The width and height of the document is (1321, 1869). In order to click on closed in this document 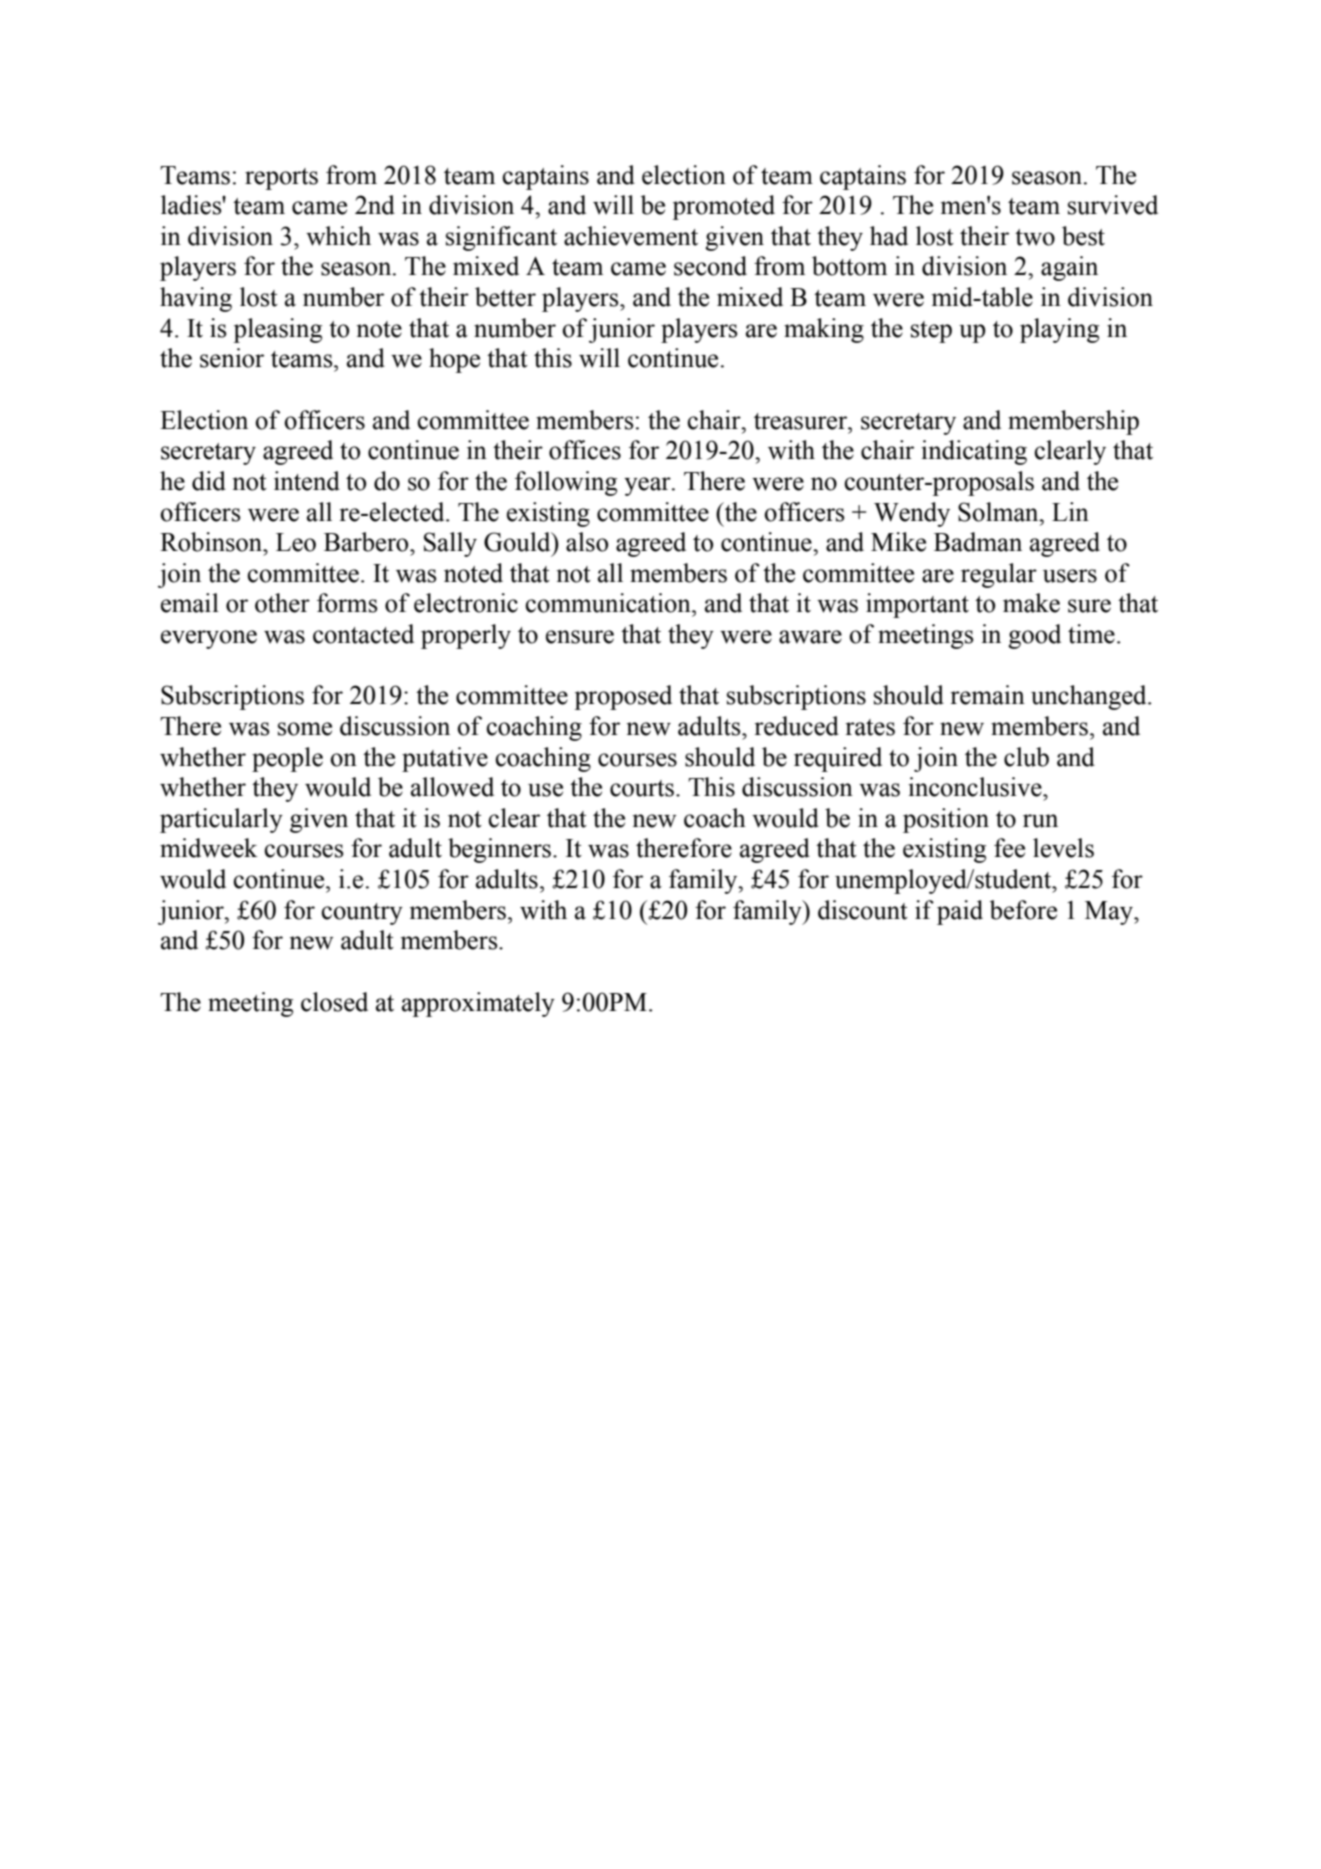, I will do `click(334, 1002)`.
